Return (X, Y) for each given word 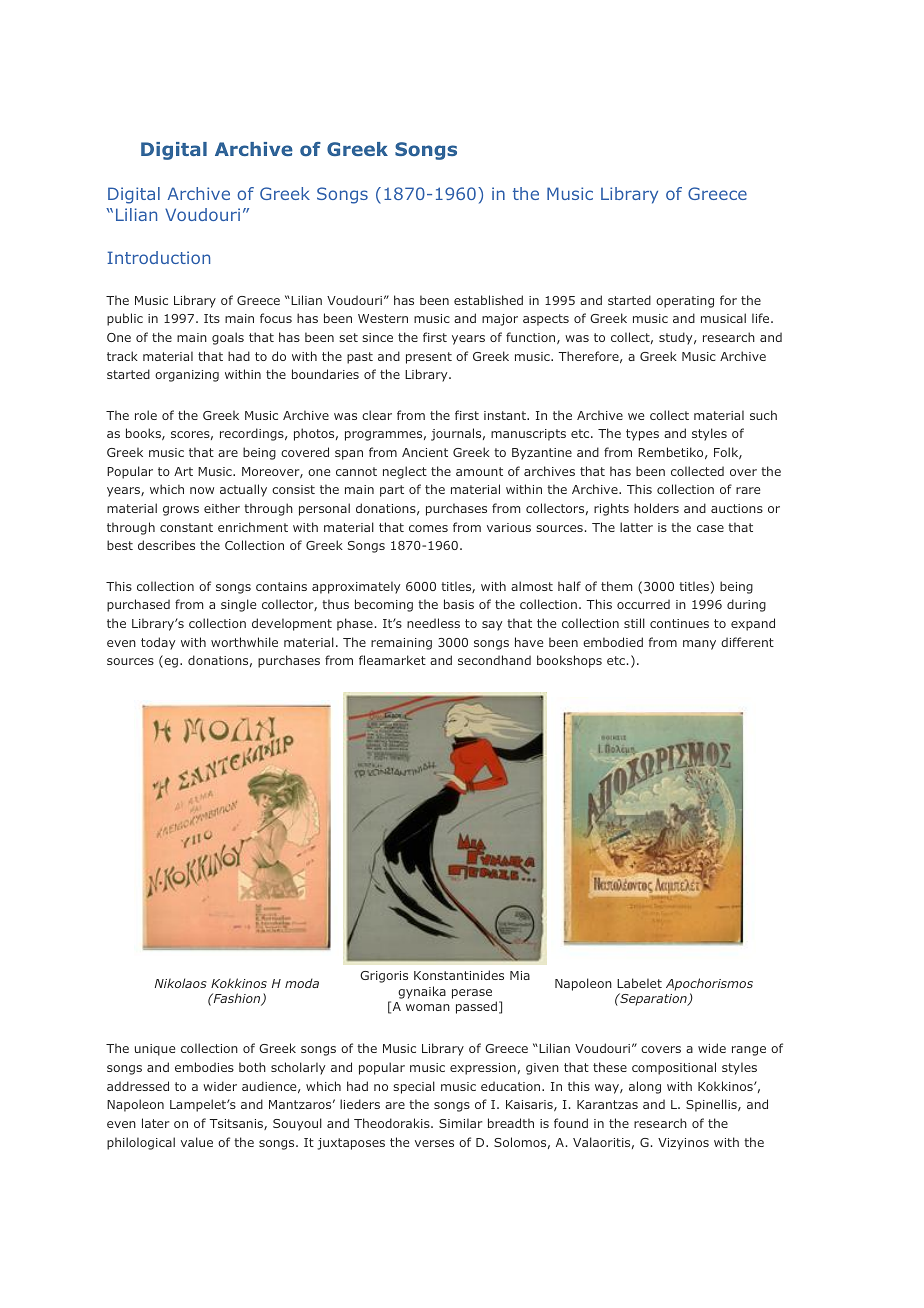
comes (428, 528)
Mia (520, 975)
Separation (653, 999)
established (488, 300)
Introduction (158, 257)
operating (685, 302)
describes (166, 545)
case (710, 528)
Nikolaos (181, 983)
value (197, 1142)
